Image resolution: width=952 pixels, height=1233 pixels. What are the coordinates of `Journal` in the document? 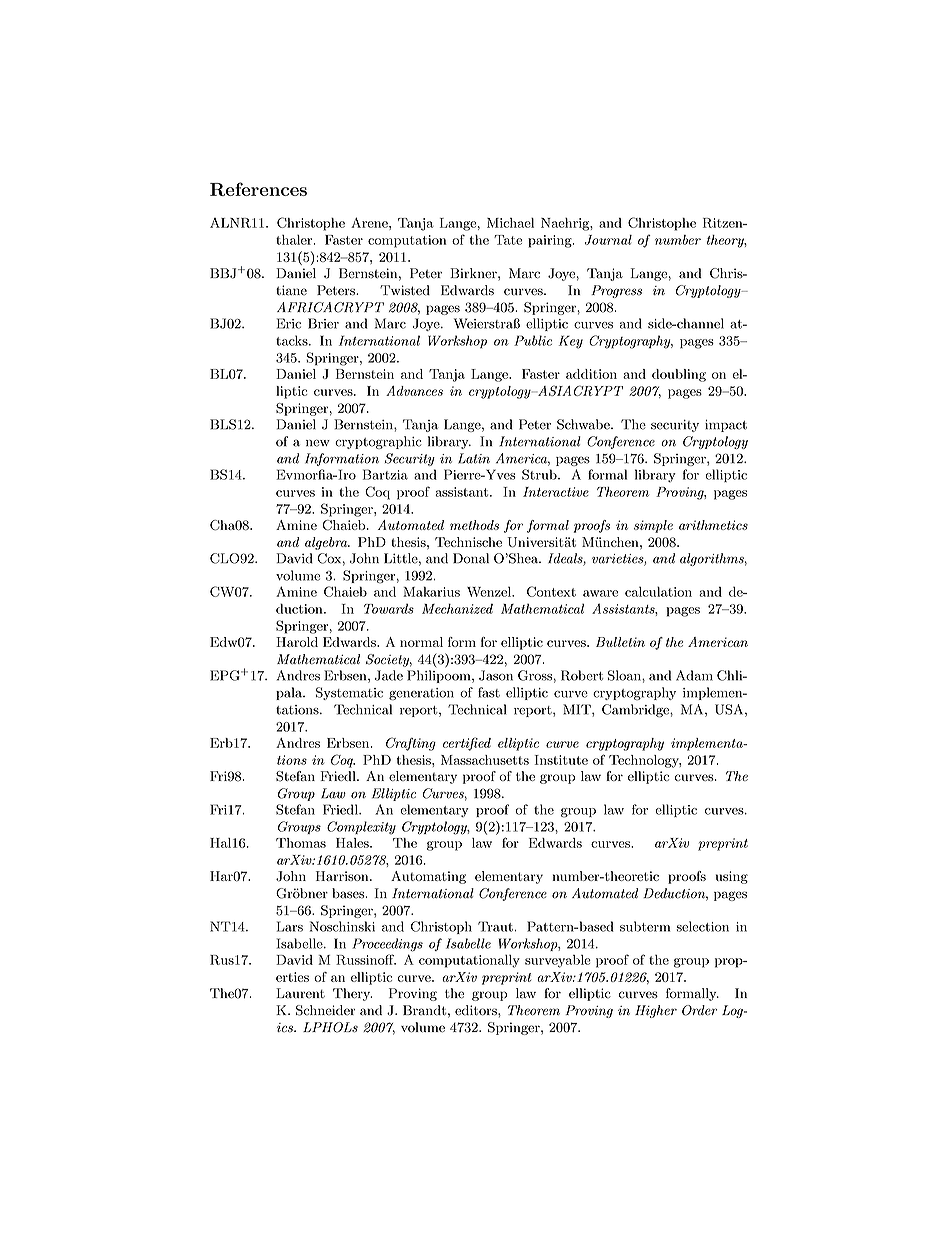 It's located at (608, 240).
